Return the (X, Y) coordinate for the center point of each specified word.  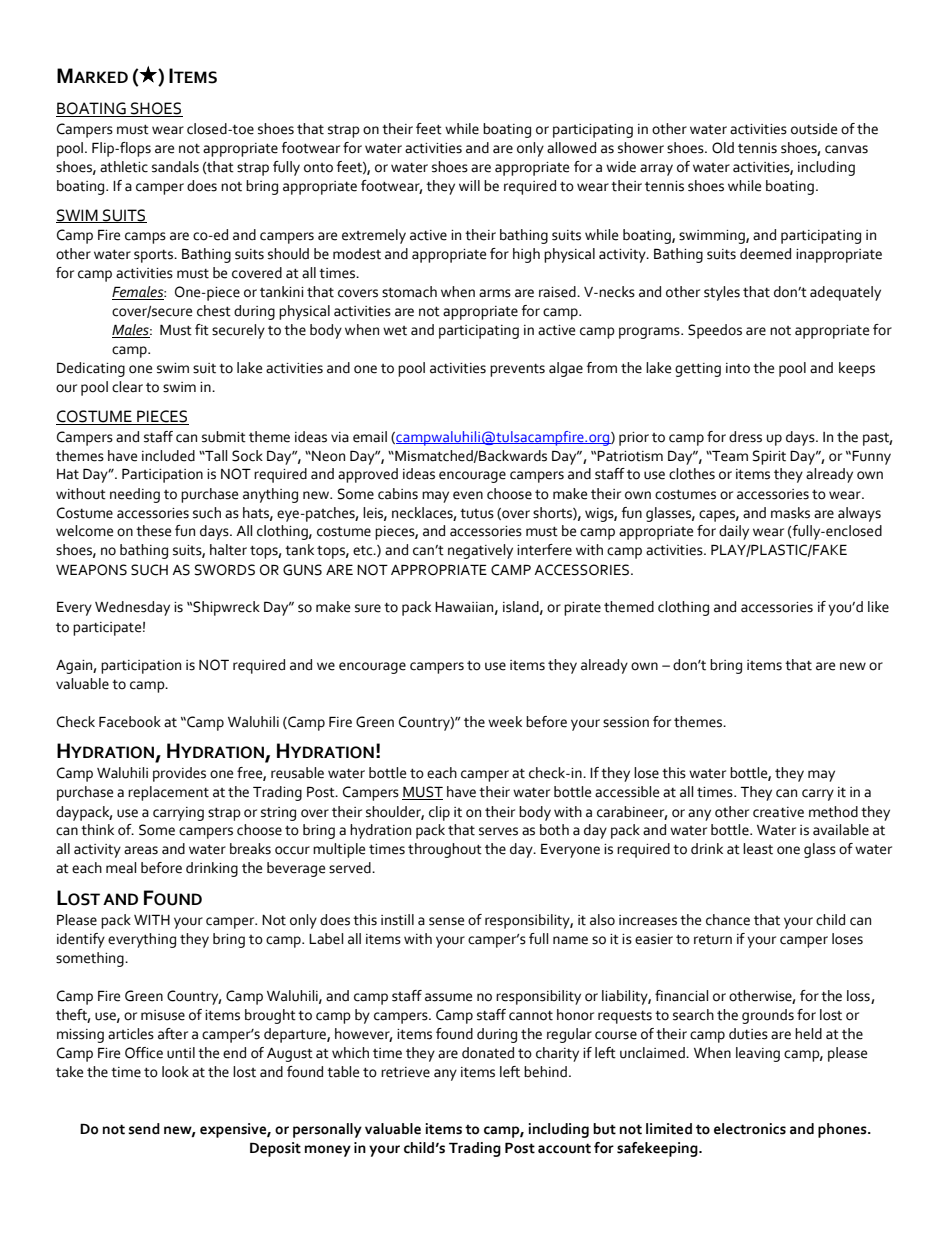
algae (566, 369)
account (564, 1148)
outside (814, 129)
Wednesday (132, 608)
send (144, 1129)
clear (127, 387)
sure (368, 608)
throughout (445, 850)
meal (121, 868)
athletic (124, 167)
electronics (750, 1129)
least (758, 849)
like (878, 607)
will (469, 185)
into (738, 368)
